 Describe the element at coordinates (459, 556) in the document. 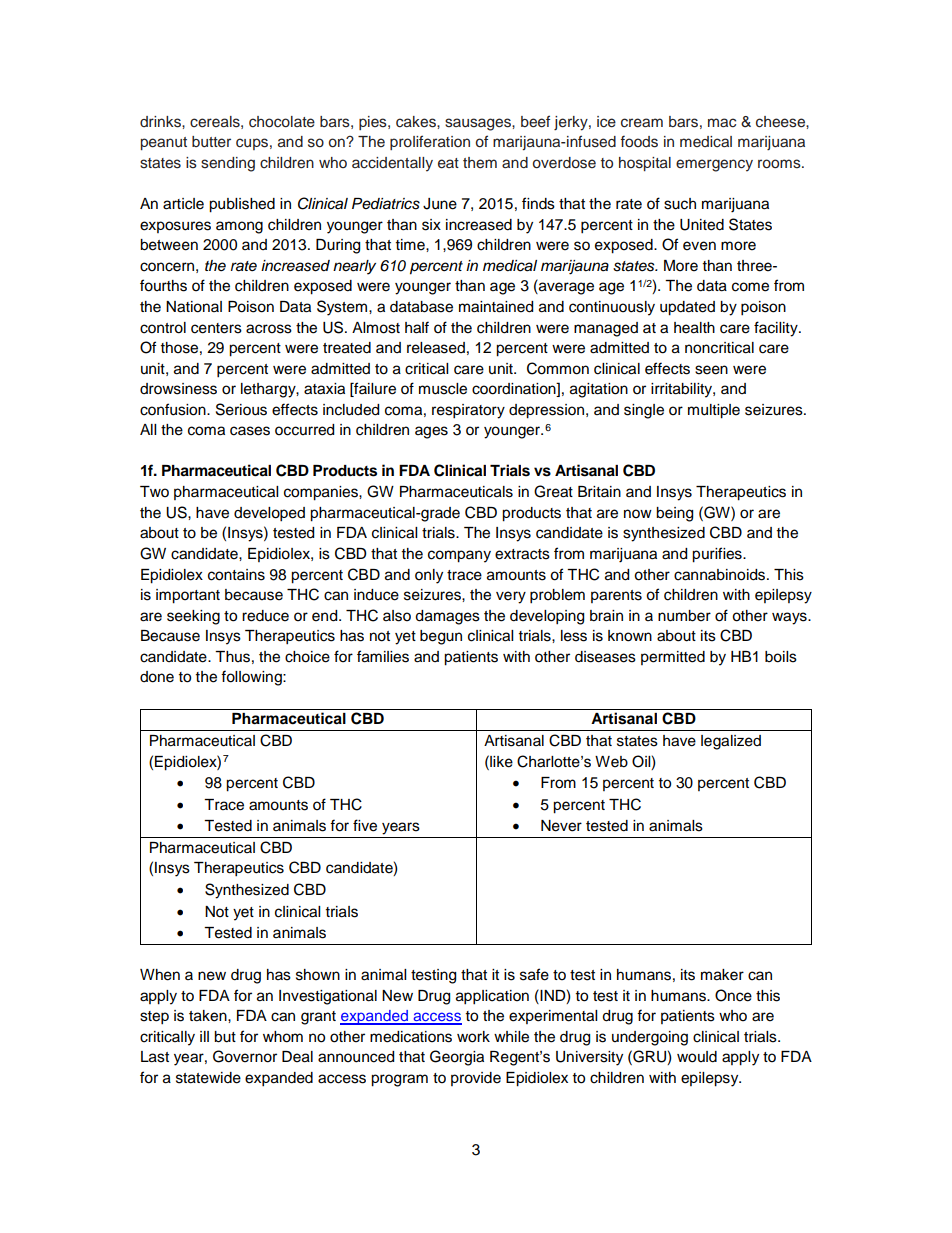

I see `company` at that location.
